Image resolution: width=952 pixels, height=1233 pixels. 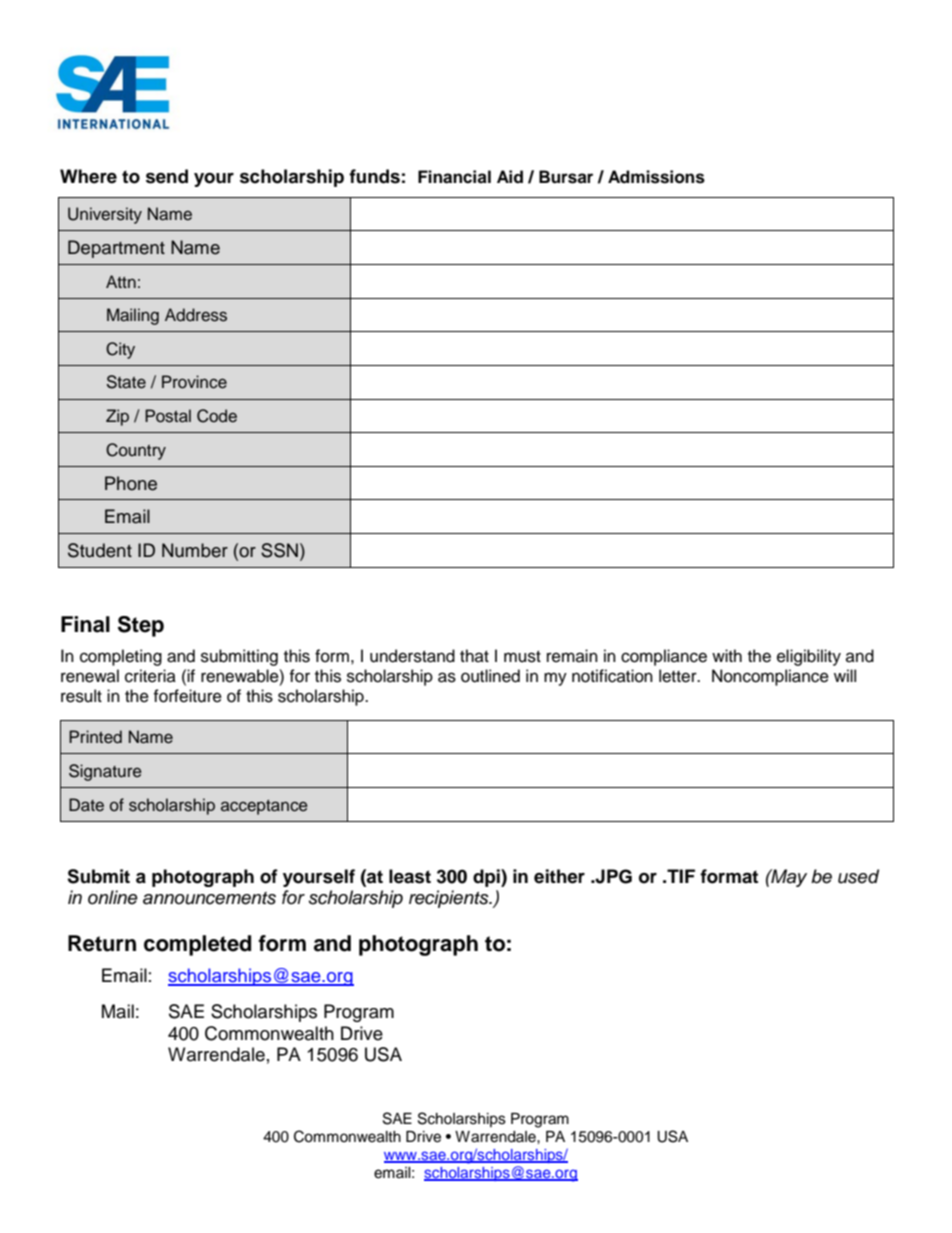 I want to click on Admissions, so click(x=656, y=177).
